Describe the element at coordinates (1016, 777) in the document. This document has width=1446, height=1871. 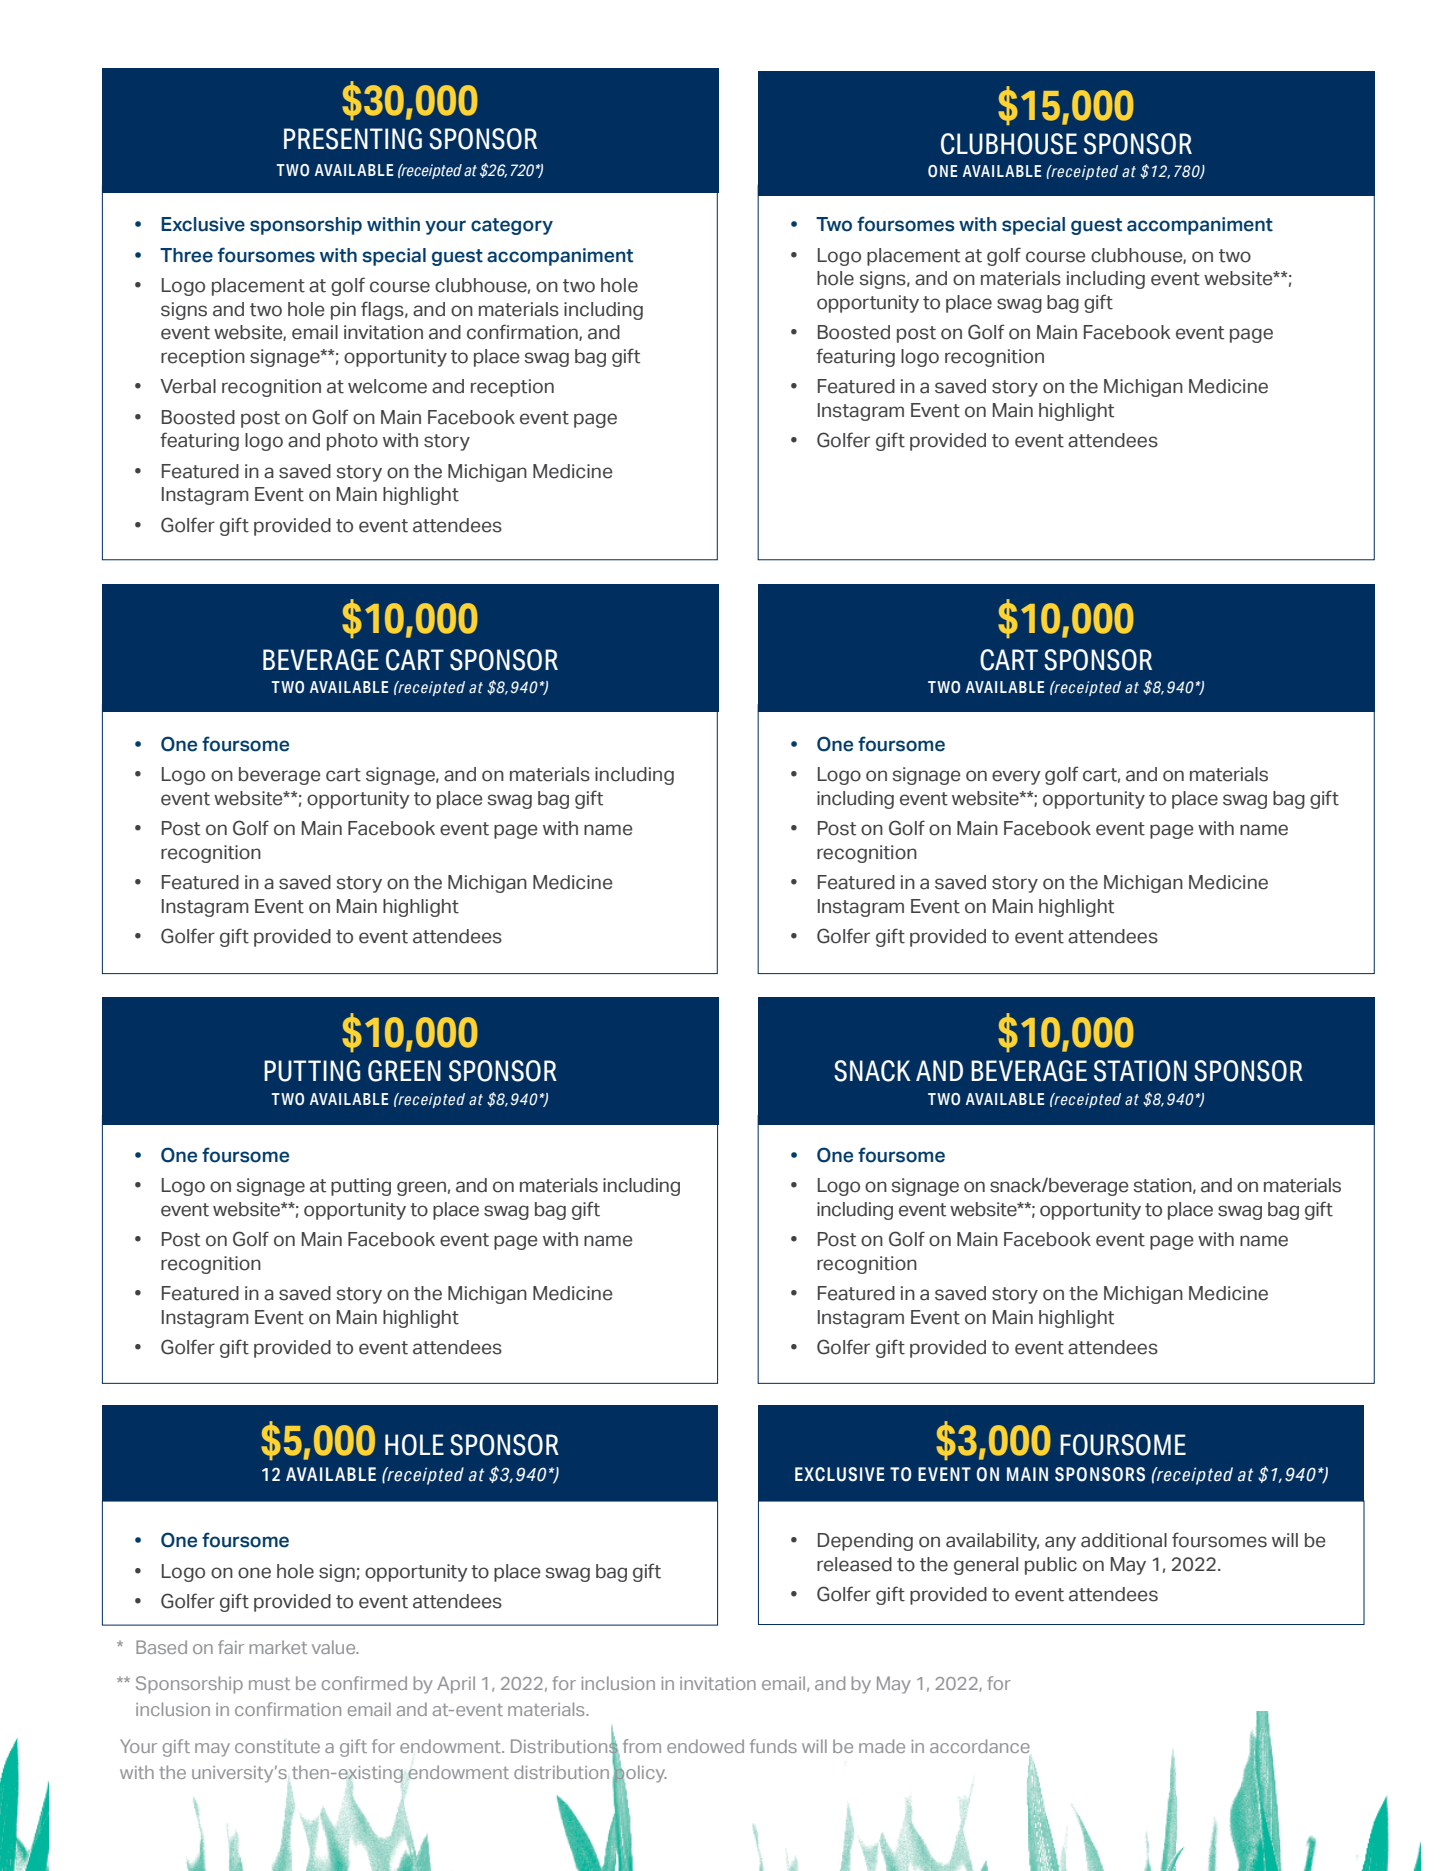
I see `every` at that location.
